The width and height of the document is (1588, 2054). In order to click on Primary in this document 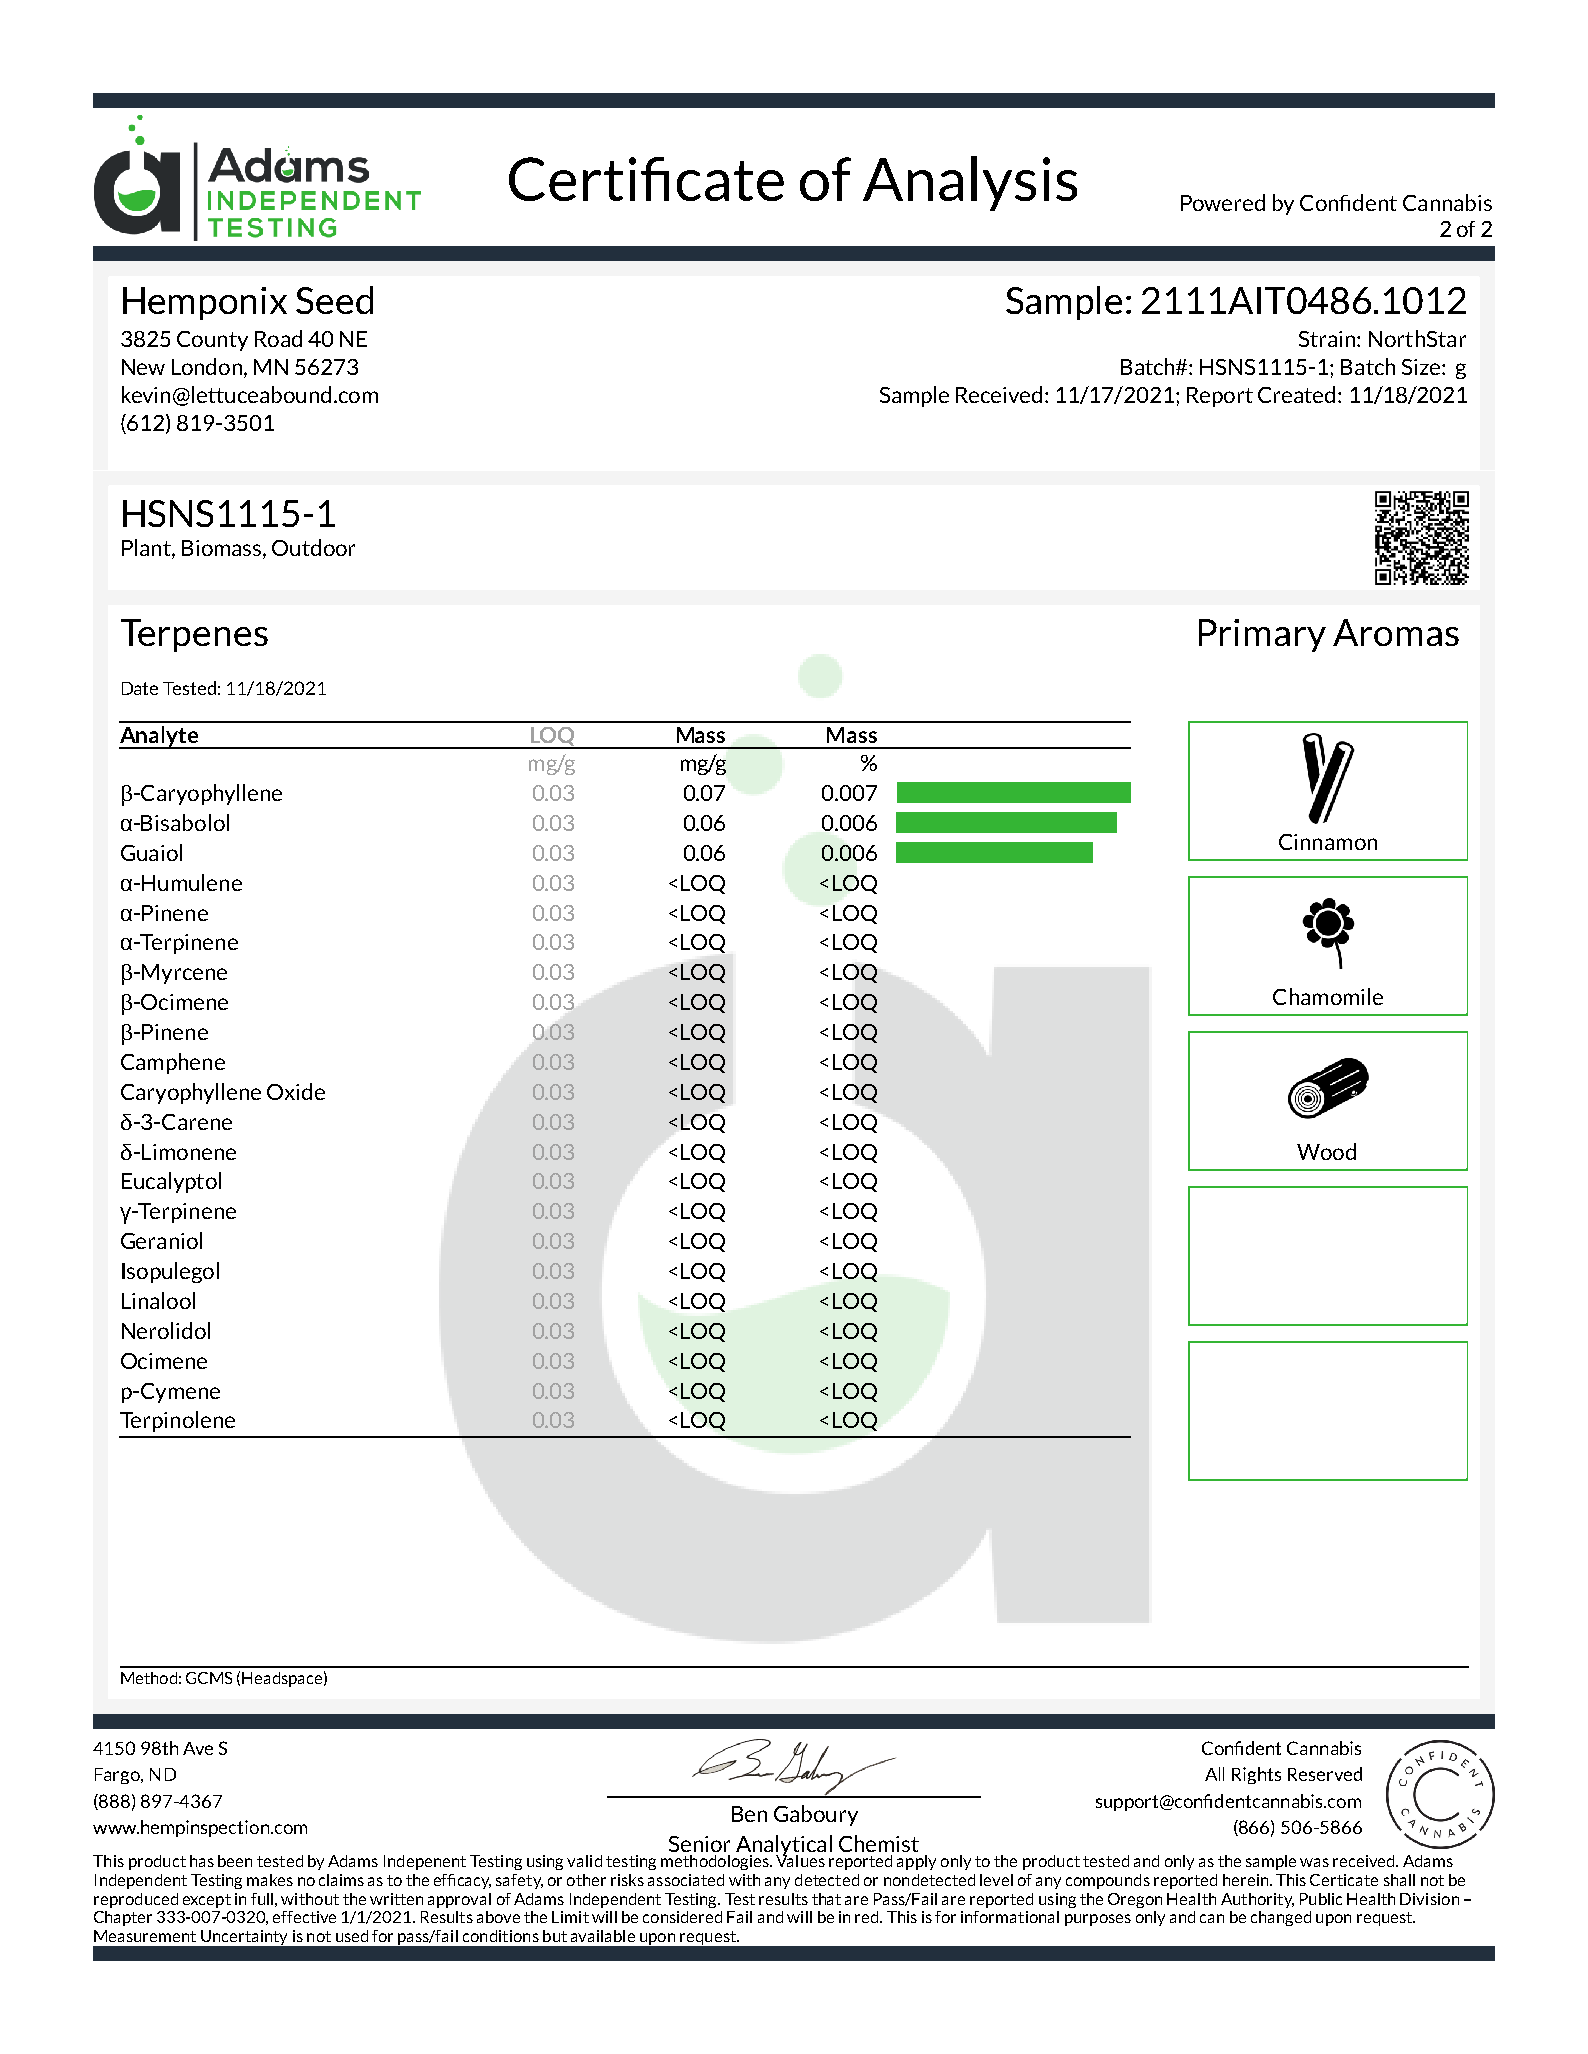, I will do `click(1262, 635)`.
